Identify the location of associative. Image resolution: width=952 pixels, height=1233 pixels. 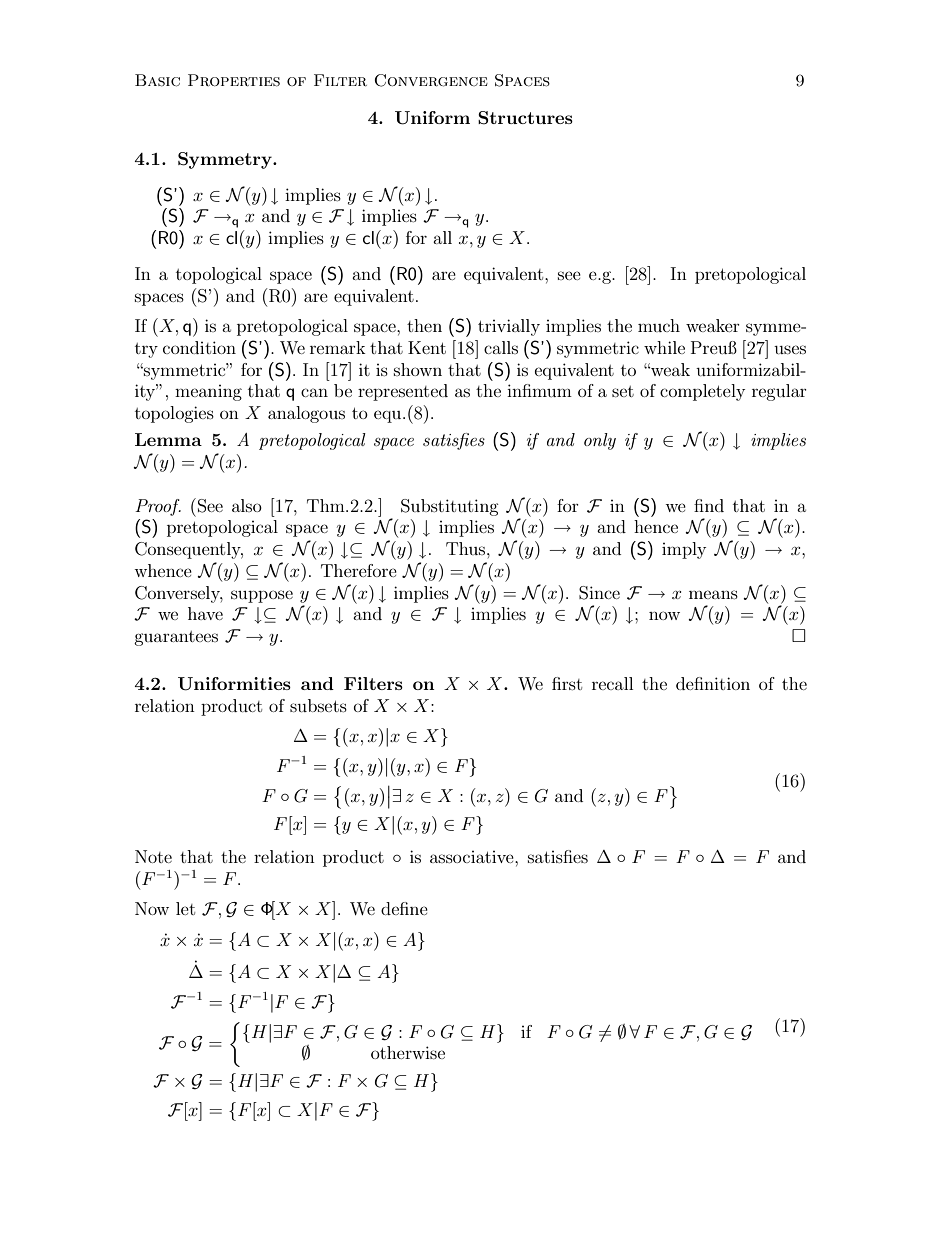
(473, 857).
